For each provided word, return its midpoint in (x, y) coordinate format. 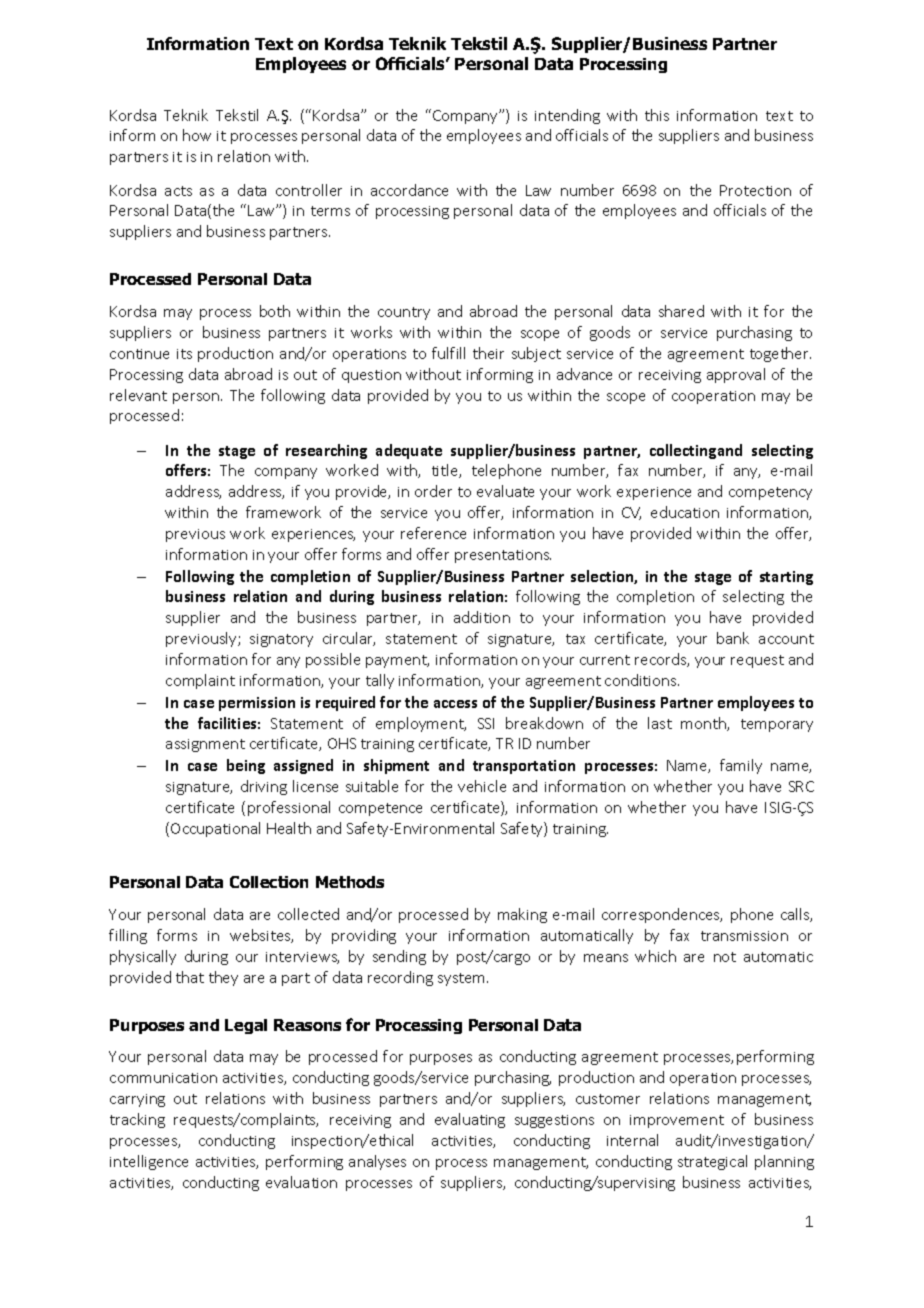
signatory (281, 640)
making (522, 915)
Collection (269, 882)
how (197, 135)
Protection (755, 190)
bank (733, 638)
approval (736, 375)
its (184, 354)
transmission (744, 936)
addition (482, 617)
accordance (409, 190)
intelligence (149, 1162)
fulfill (448, 353)
